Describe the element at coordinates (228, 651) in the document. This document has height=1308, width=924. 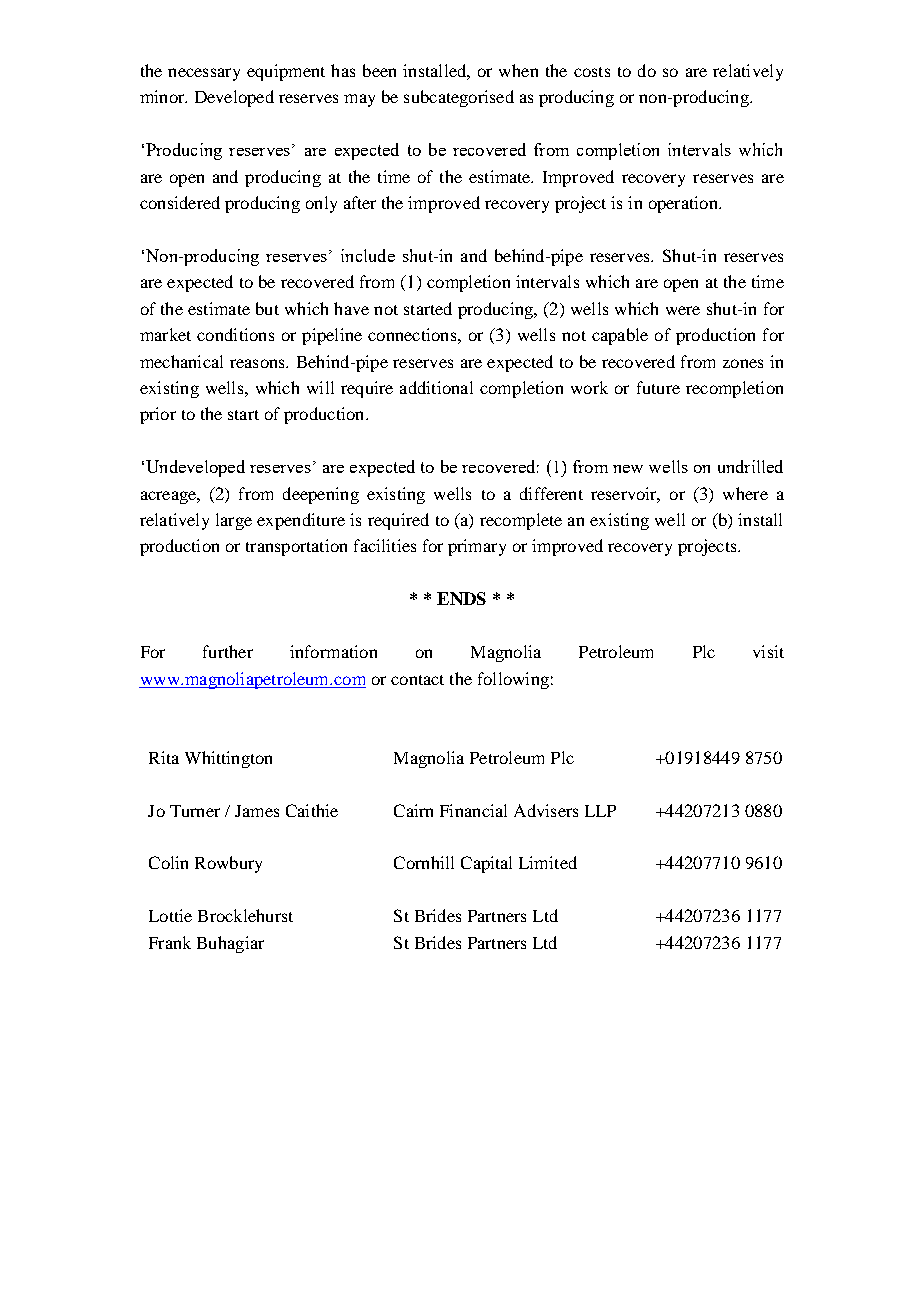
I see `further` at that location.
